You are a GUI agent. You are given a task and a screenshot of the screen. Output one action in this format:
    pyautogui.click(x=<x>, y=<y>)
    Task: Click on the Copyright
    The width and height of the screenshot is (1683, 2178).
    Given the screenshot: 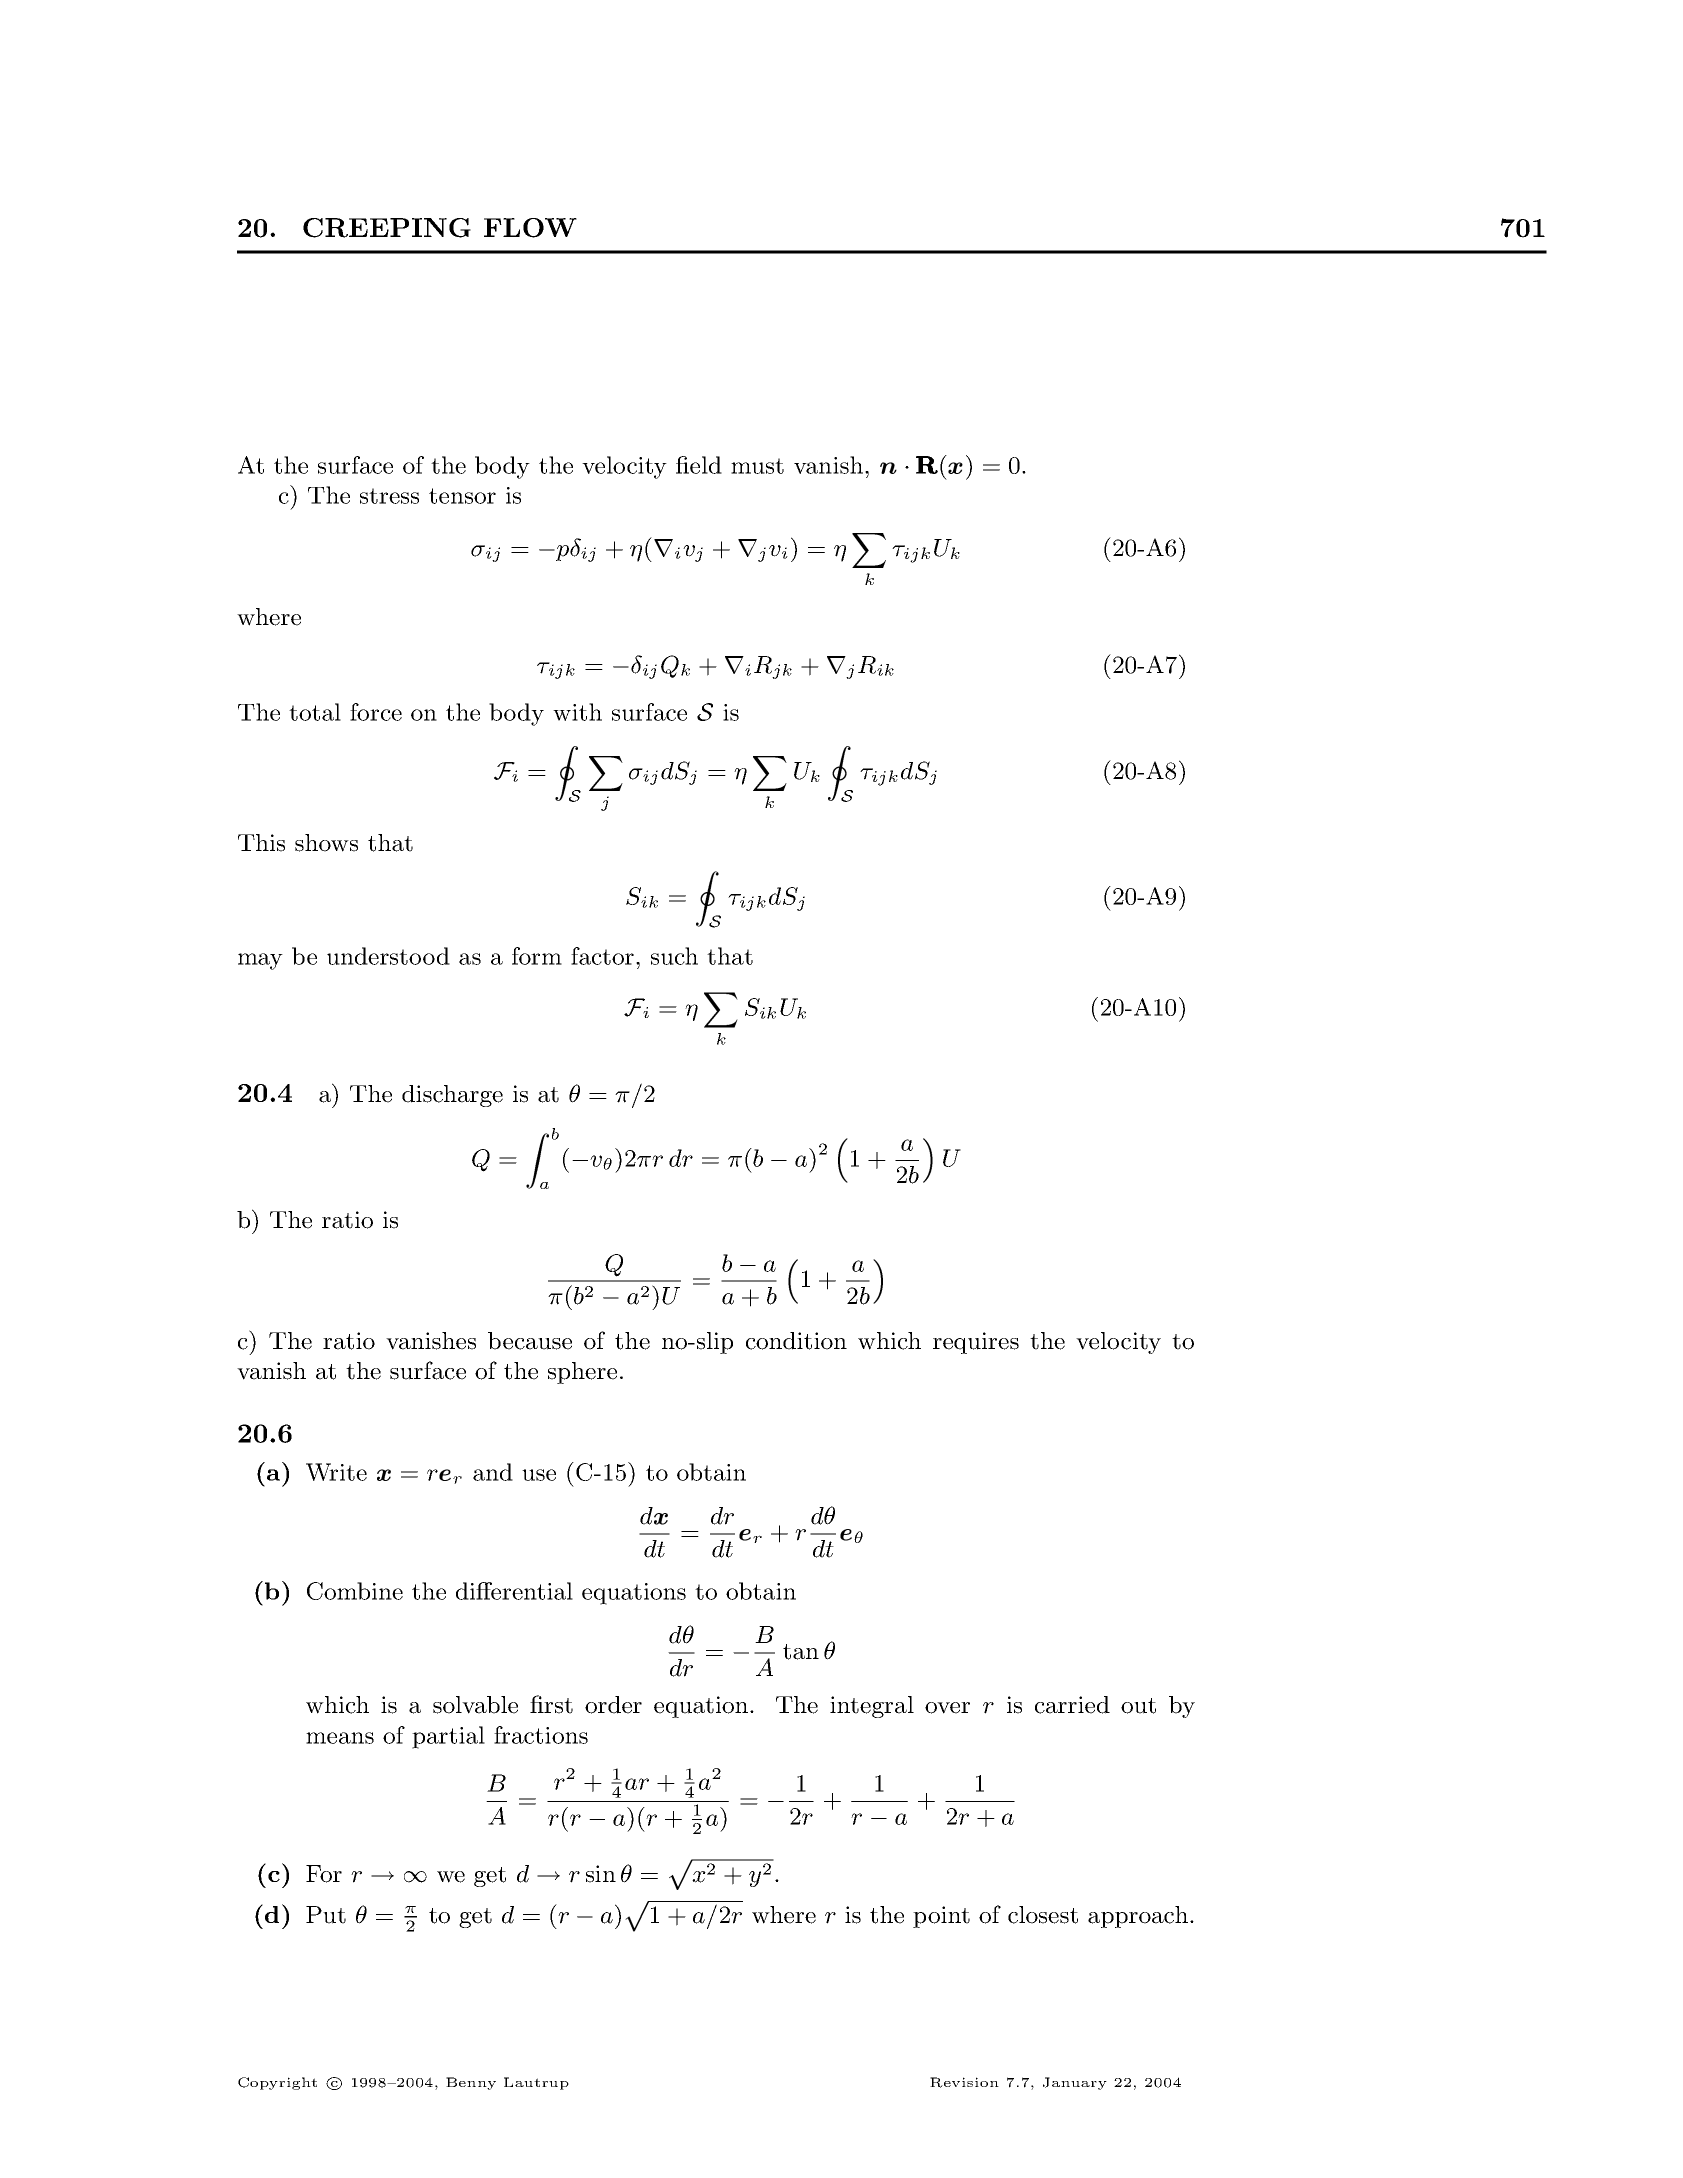 What is the action you would take?
    pyautogui.click(x=277, y=2083)
